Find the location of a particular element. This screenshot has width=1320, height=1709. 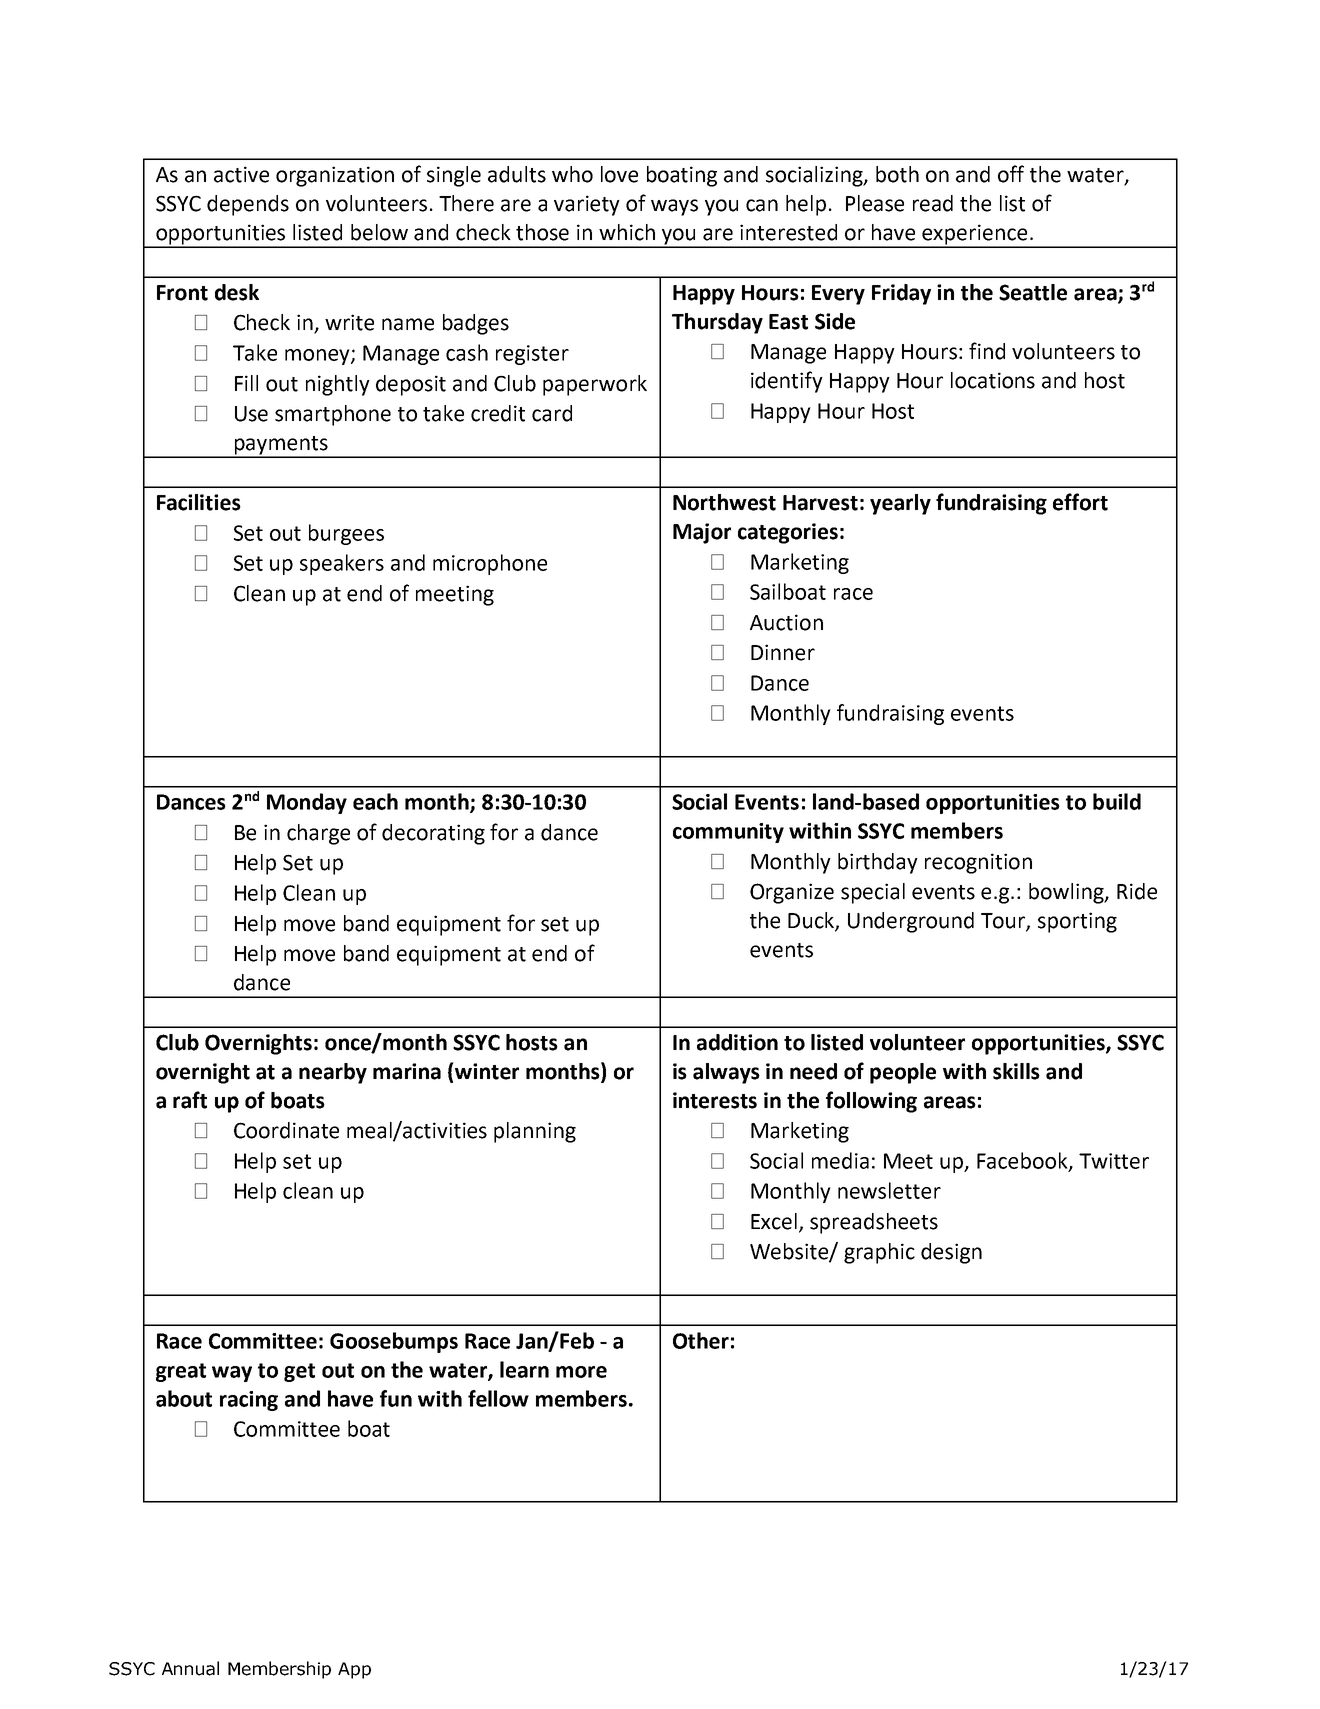

Facebook is located at coordinates (1023, 1161).
